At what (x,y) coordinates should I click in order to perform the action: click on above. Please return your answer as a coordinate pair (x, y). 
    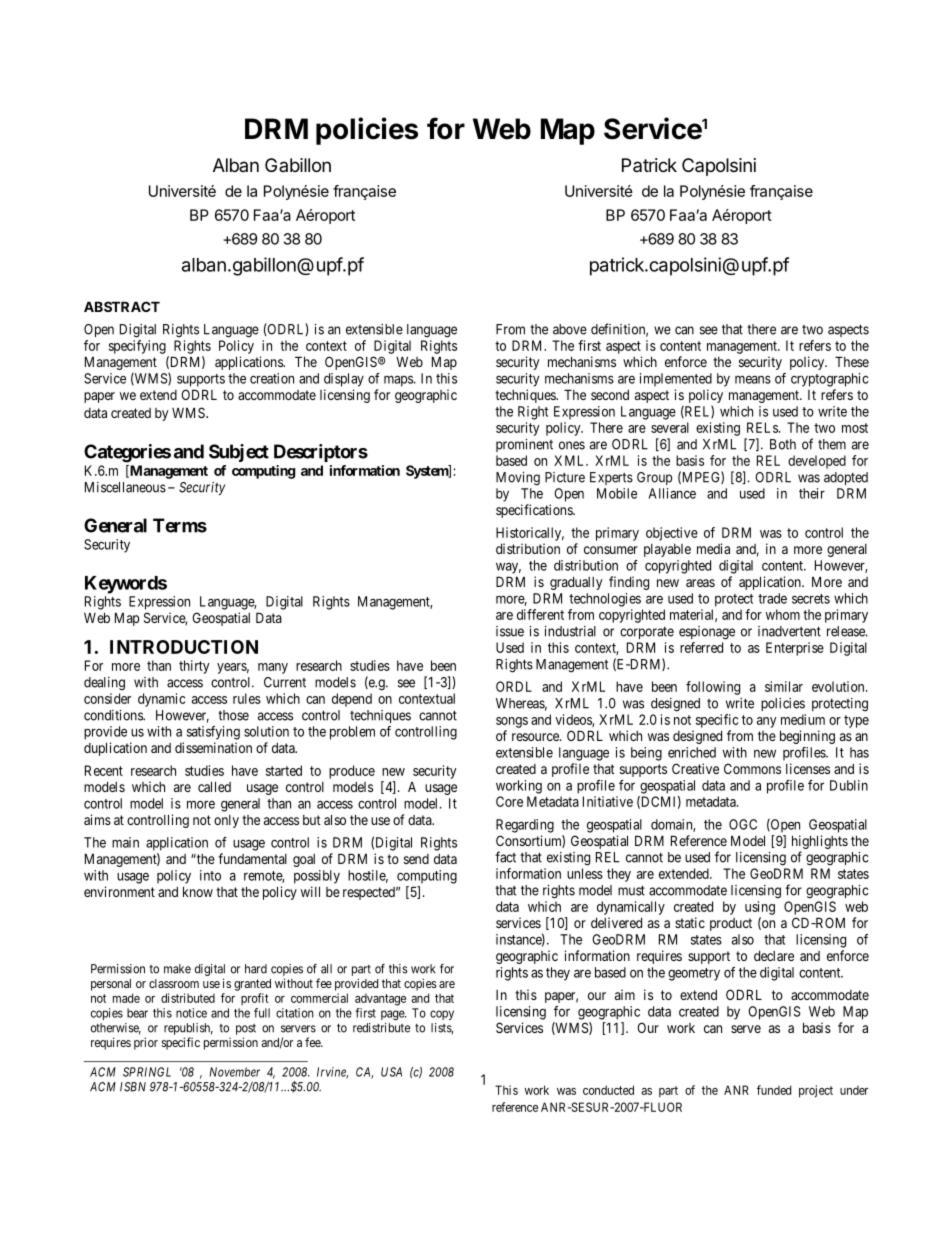
    Looking at the image, I should click on (570, 329).
